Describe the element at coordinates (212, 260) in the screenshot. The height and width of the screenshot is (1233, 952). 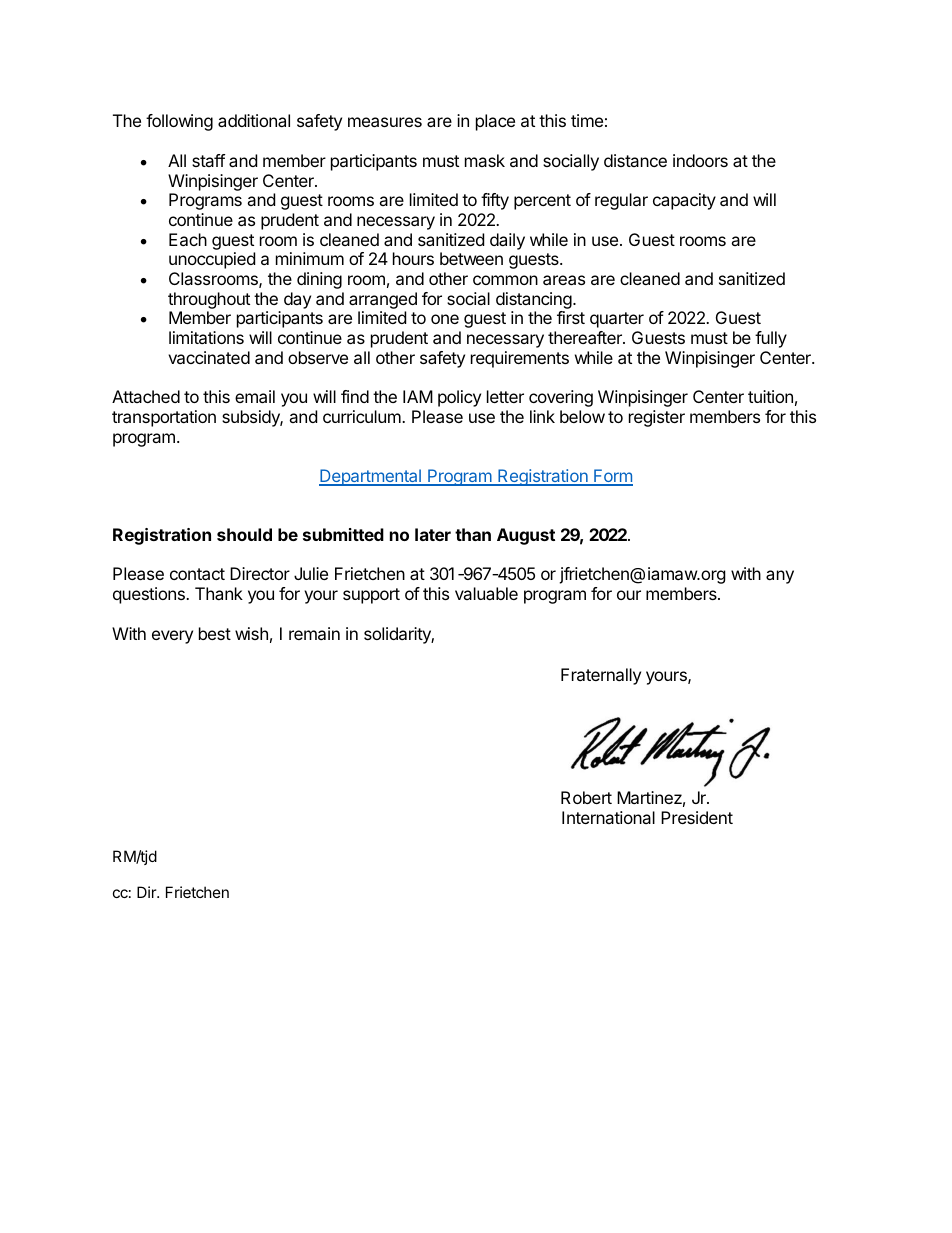
I see `unoccupied` at that location.
